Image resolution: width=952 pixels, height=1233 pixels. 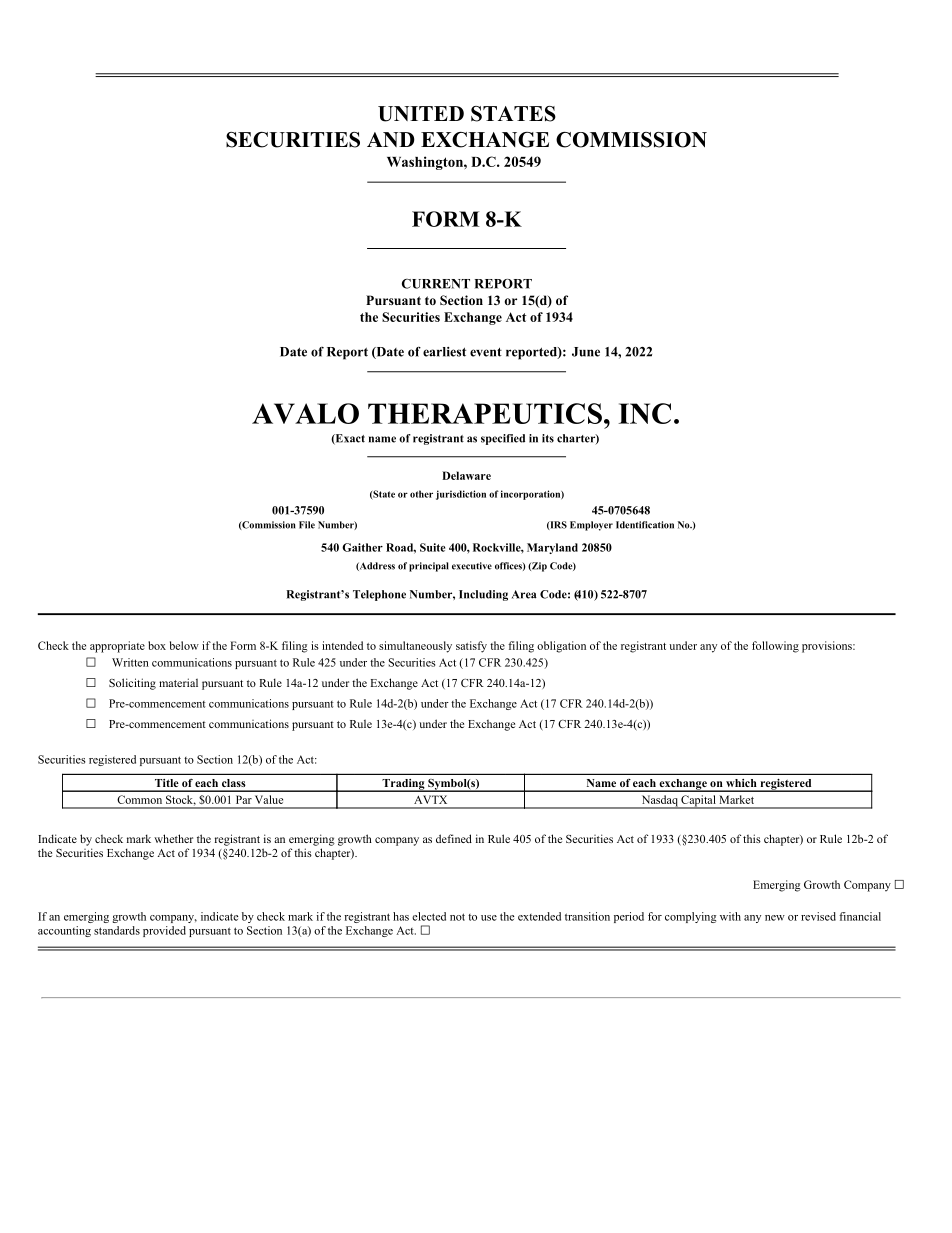 I want to click on UNITED, so click(x=421, y=114).
